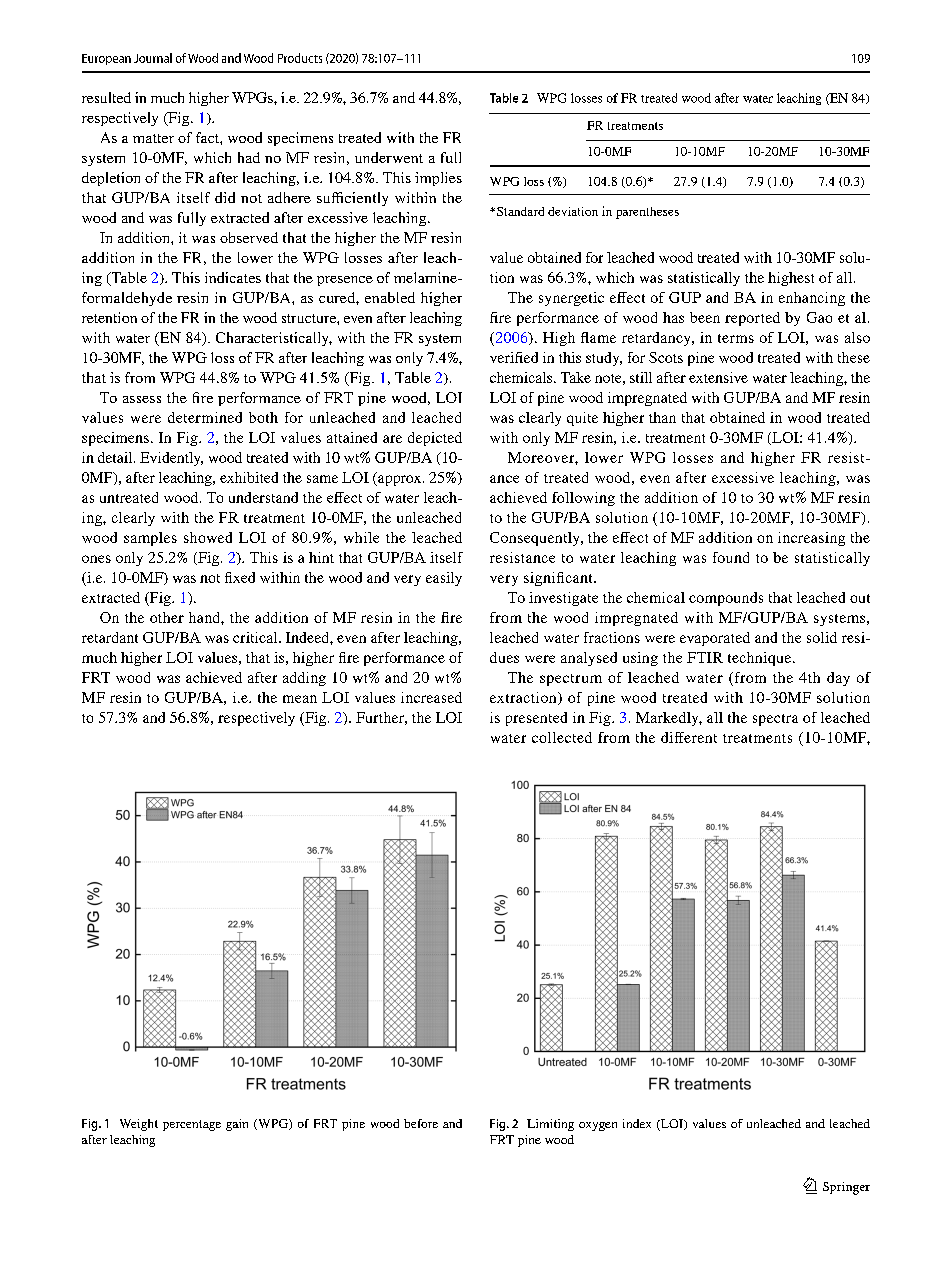 This page has height=1265, width=952. I want to click on underwent, so click(389, 157).
